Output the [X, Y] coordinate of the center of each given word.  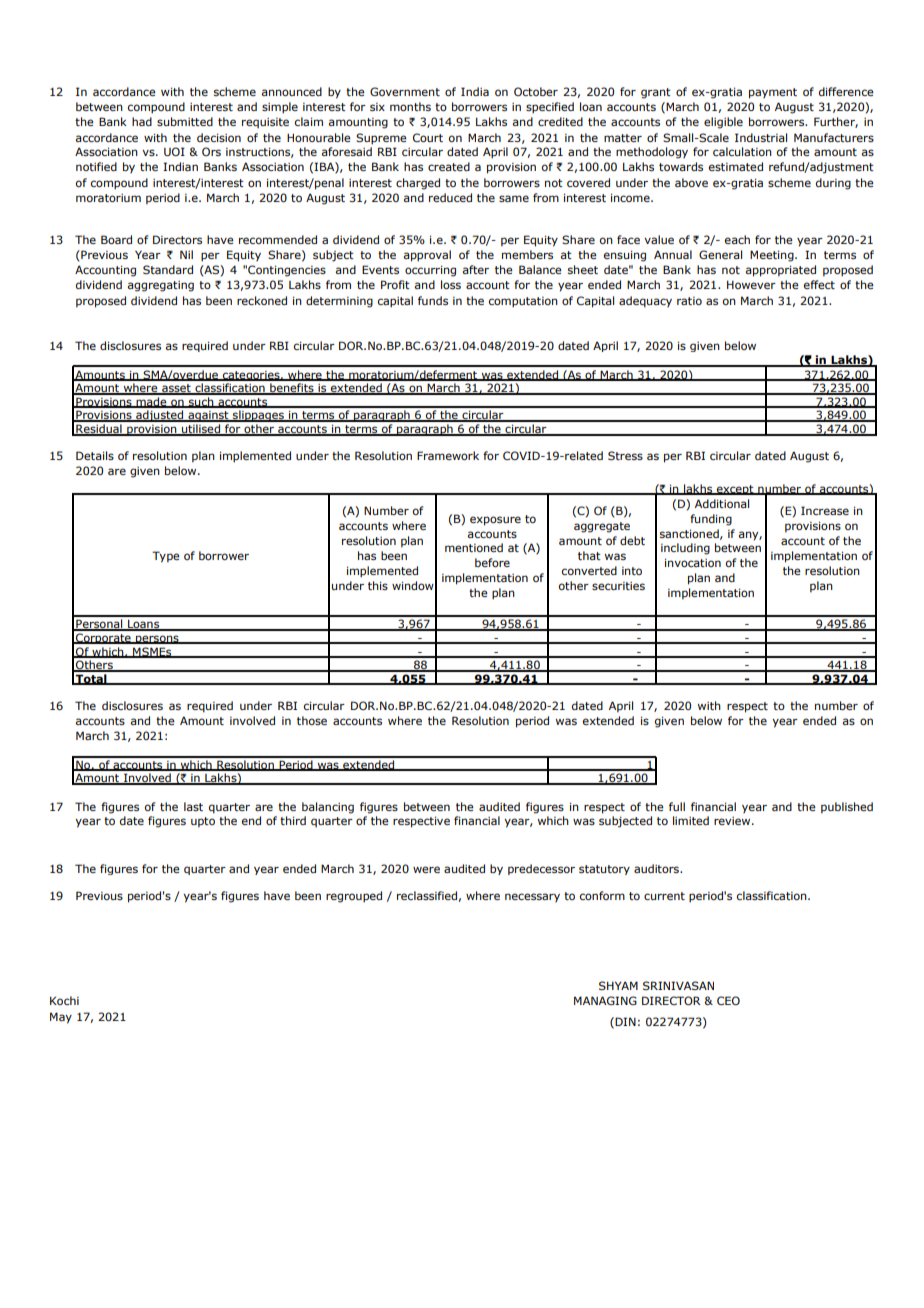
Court [428, 137]
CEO [728, 1000]
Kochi [64, 1000]
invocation [693, 562]
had [142, 121]
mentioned [474, 547]
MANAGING [605, 1000]
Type [166, 557]
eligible [723, 123]
